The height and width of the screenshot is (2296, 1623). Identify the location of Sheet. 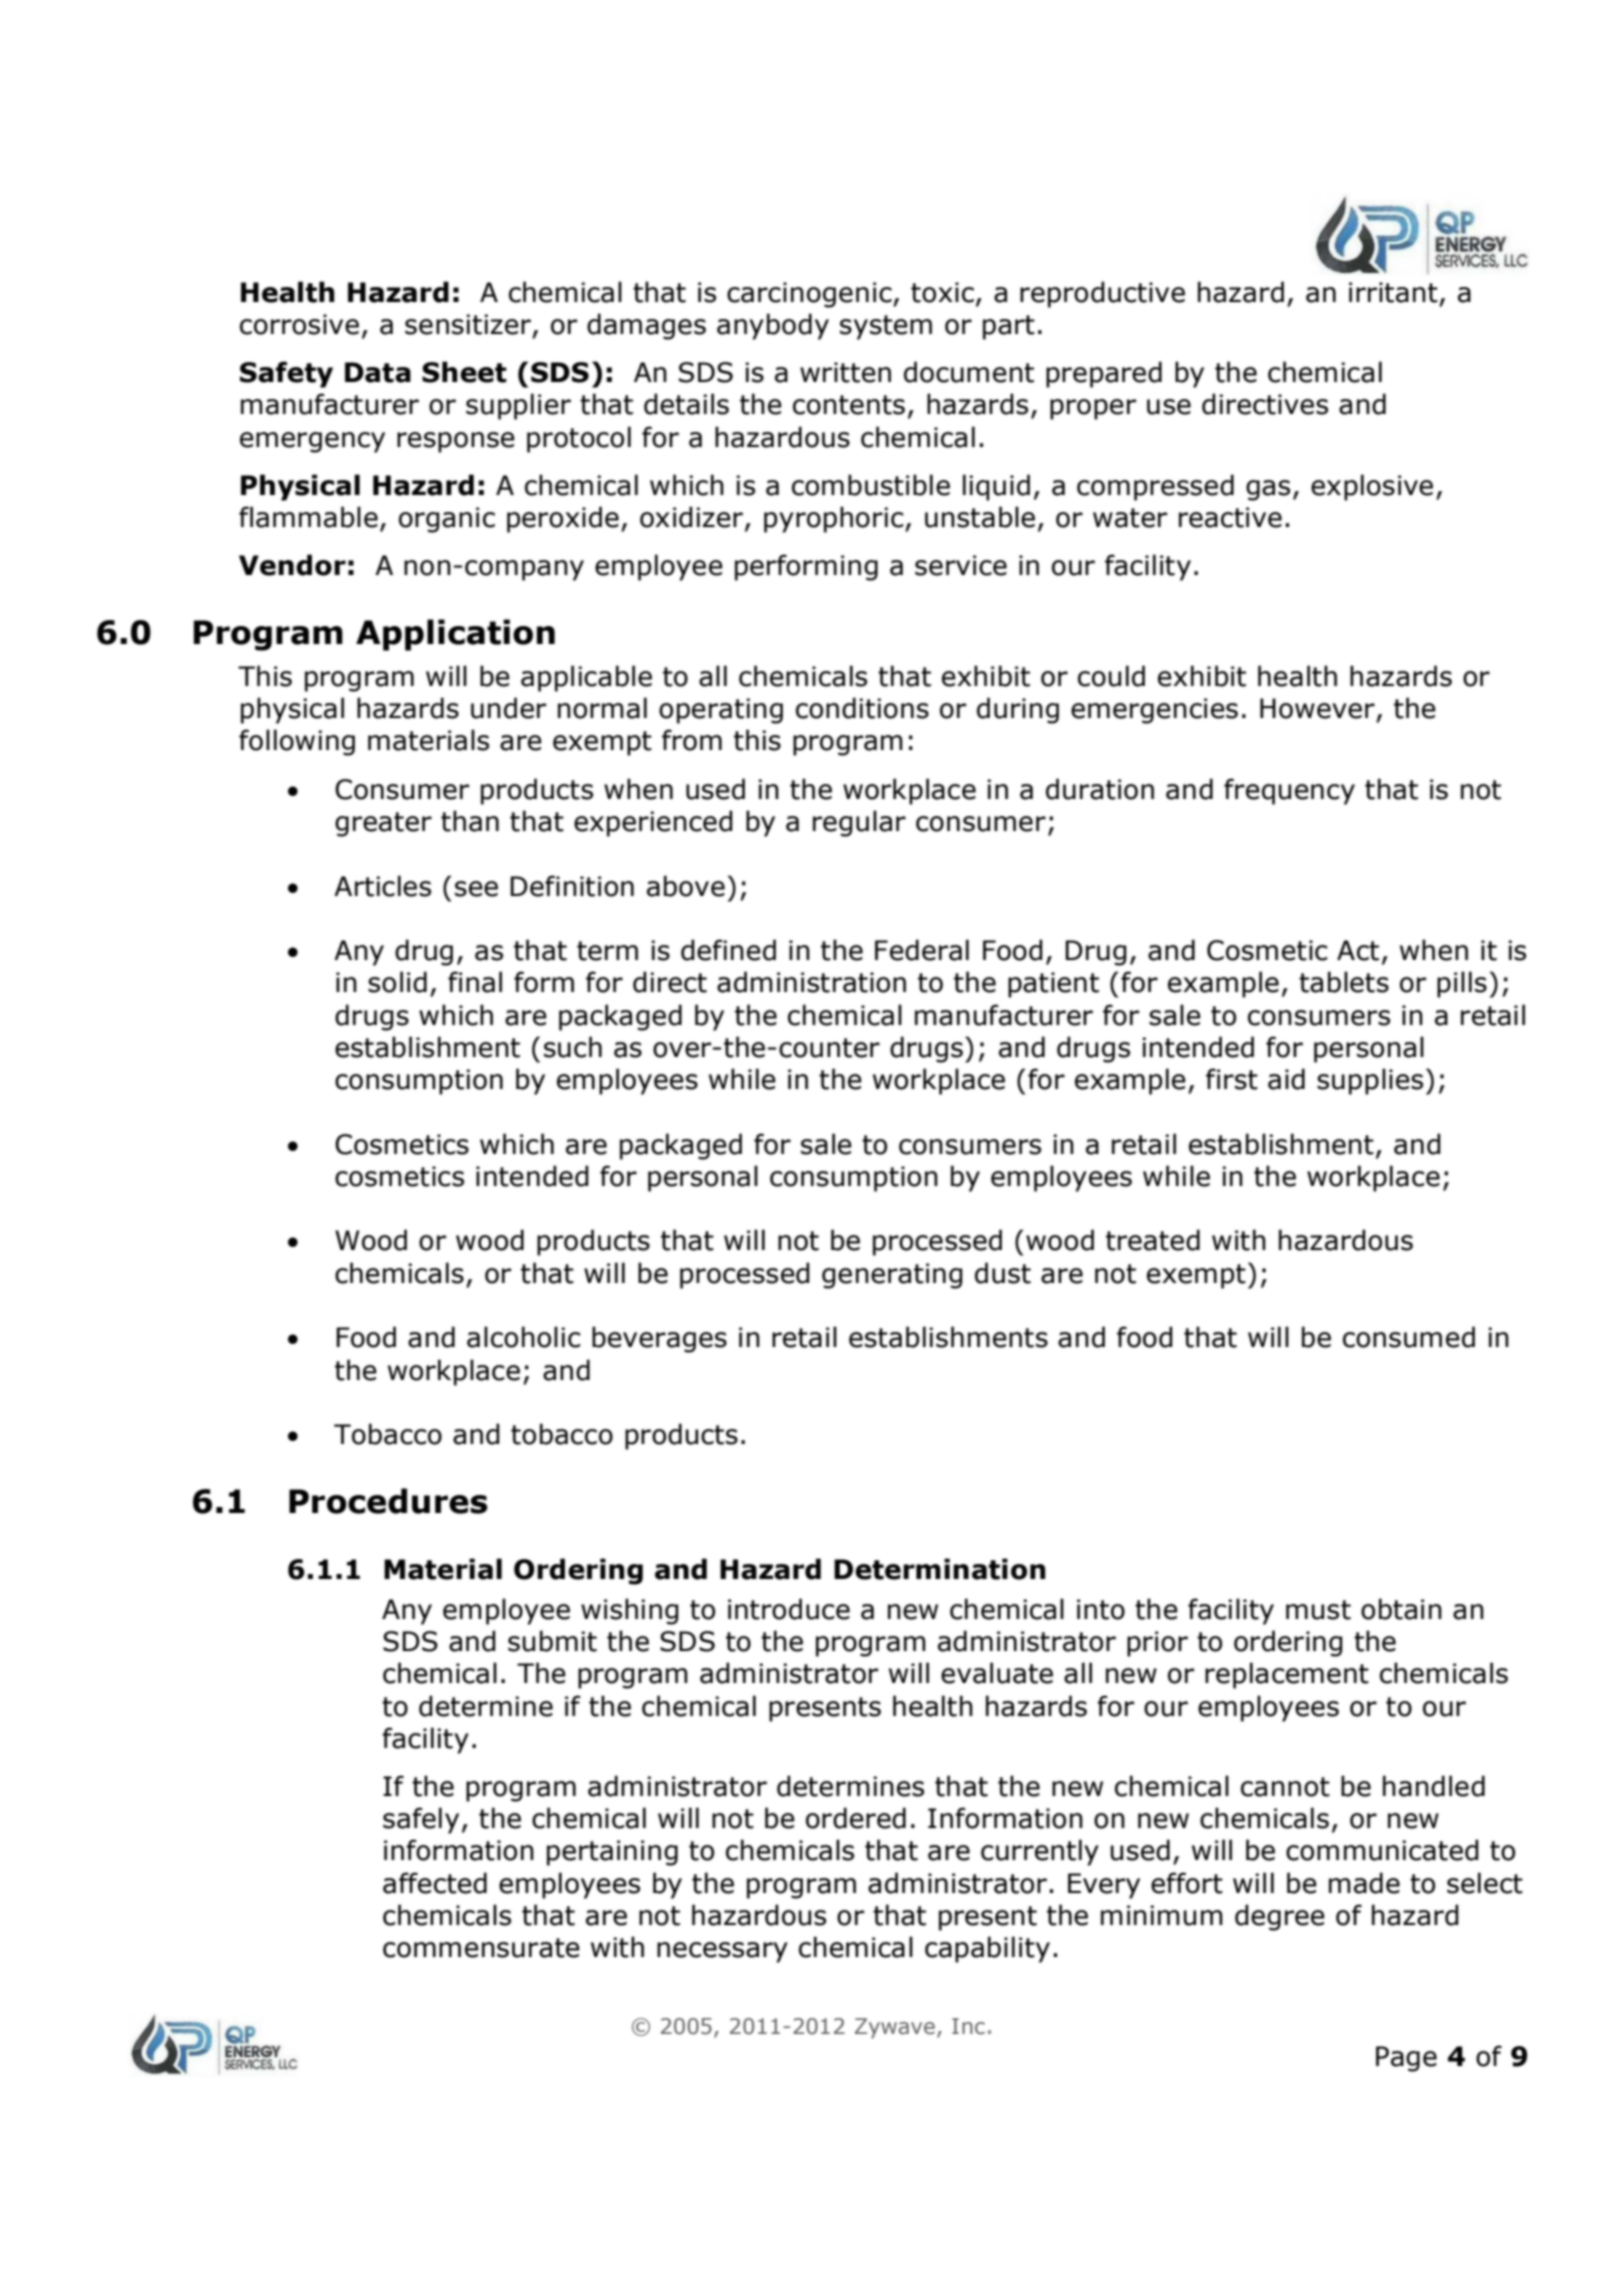
(464, 372).
